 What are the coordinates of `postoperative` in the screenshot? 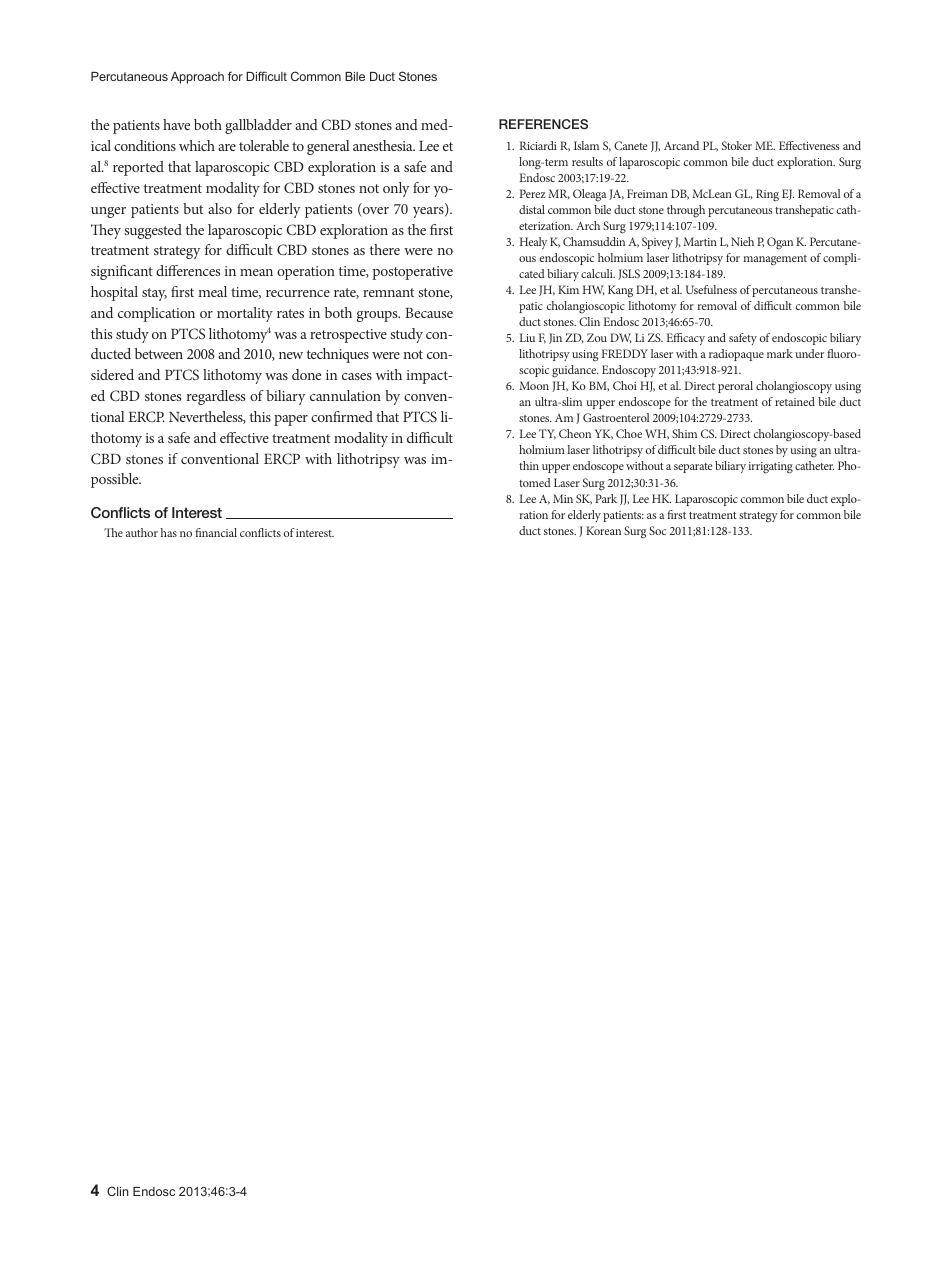 It's located at (412, 273).
